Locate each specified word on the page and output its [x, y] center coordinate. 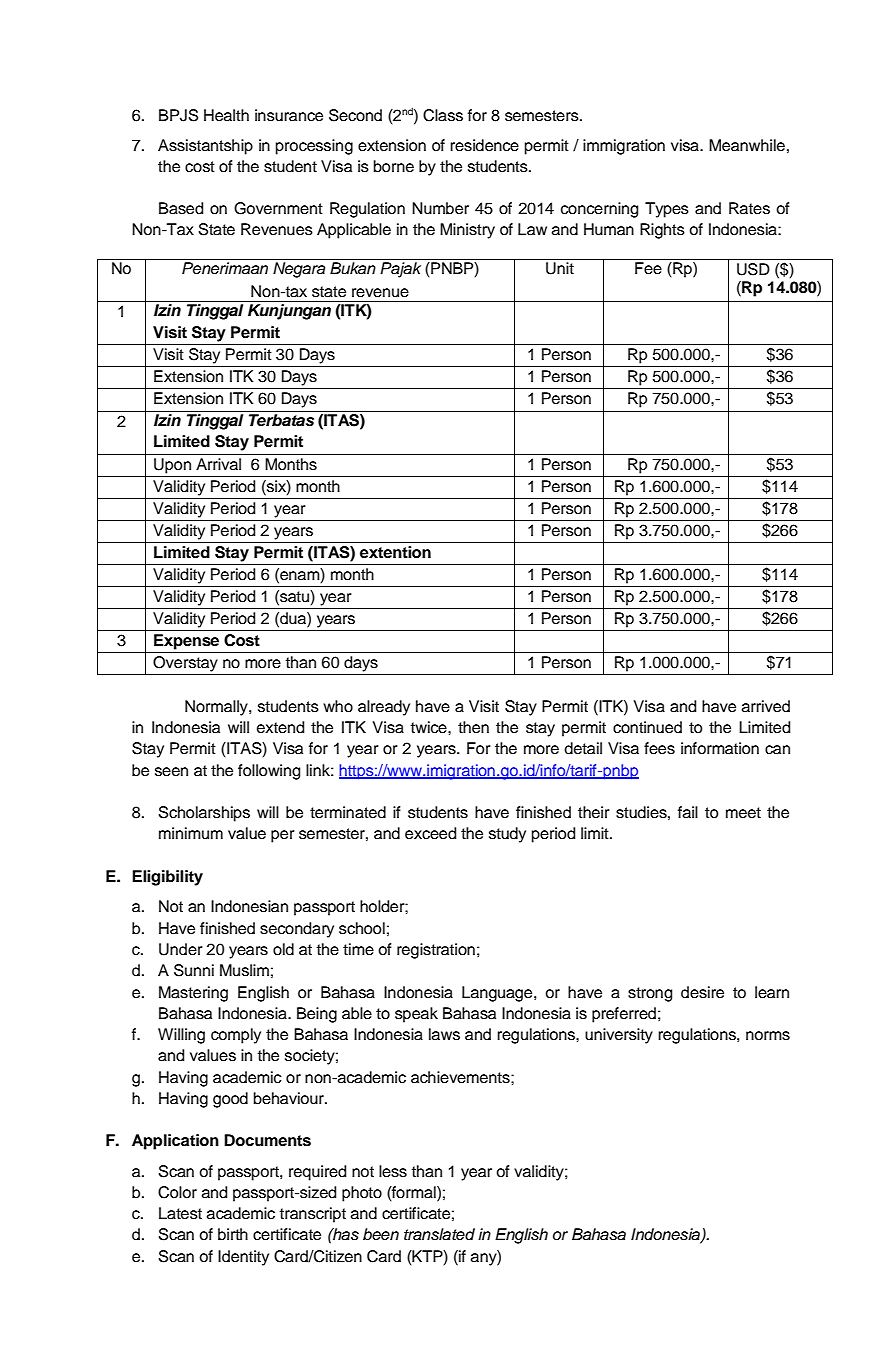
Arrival [218, 464]
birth [233, 1234]
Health [226, 115]
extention [395, 552]
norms [768, 1036]
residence [484, 145]
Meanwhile [747, 145]
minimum [191, 833]
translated [439, 1234]
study [507, 835]
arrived [766, 706]
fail [688, 812]
